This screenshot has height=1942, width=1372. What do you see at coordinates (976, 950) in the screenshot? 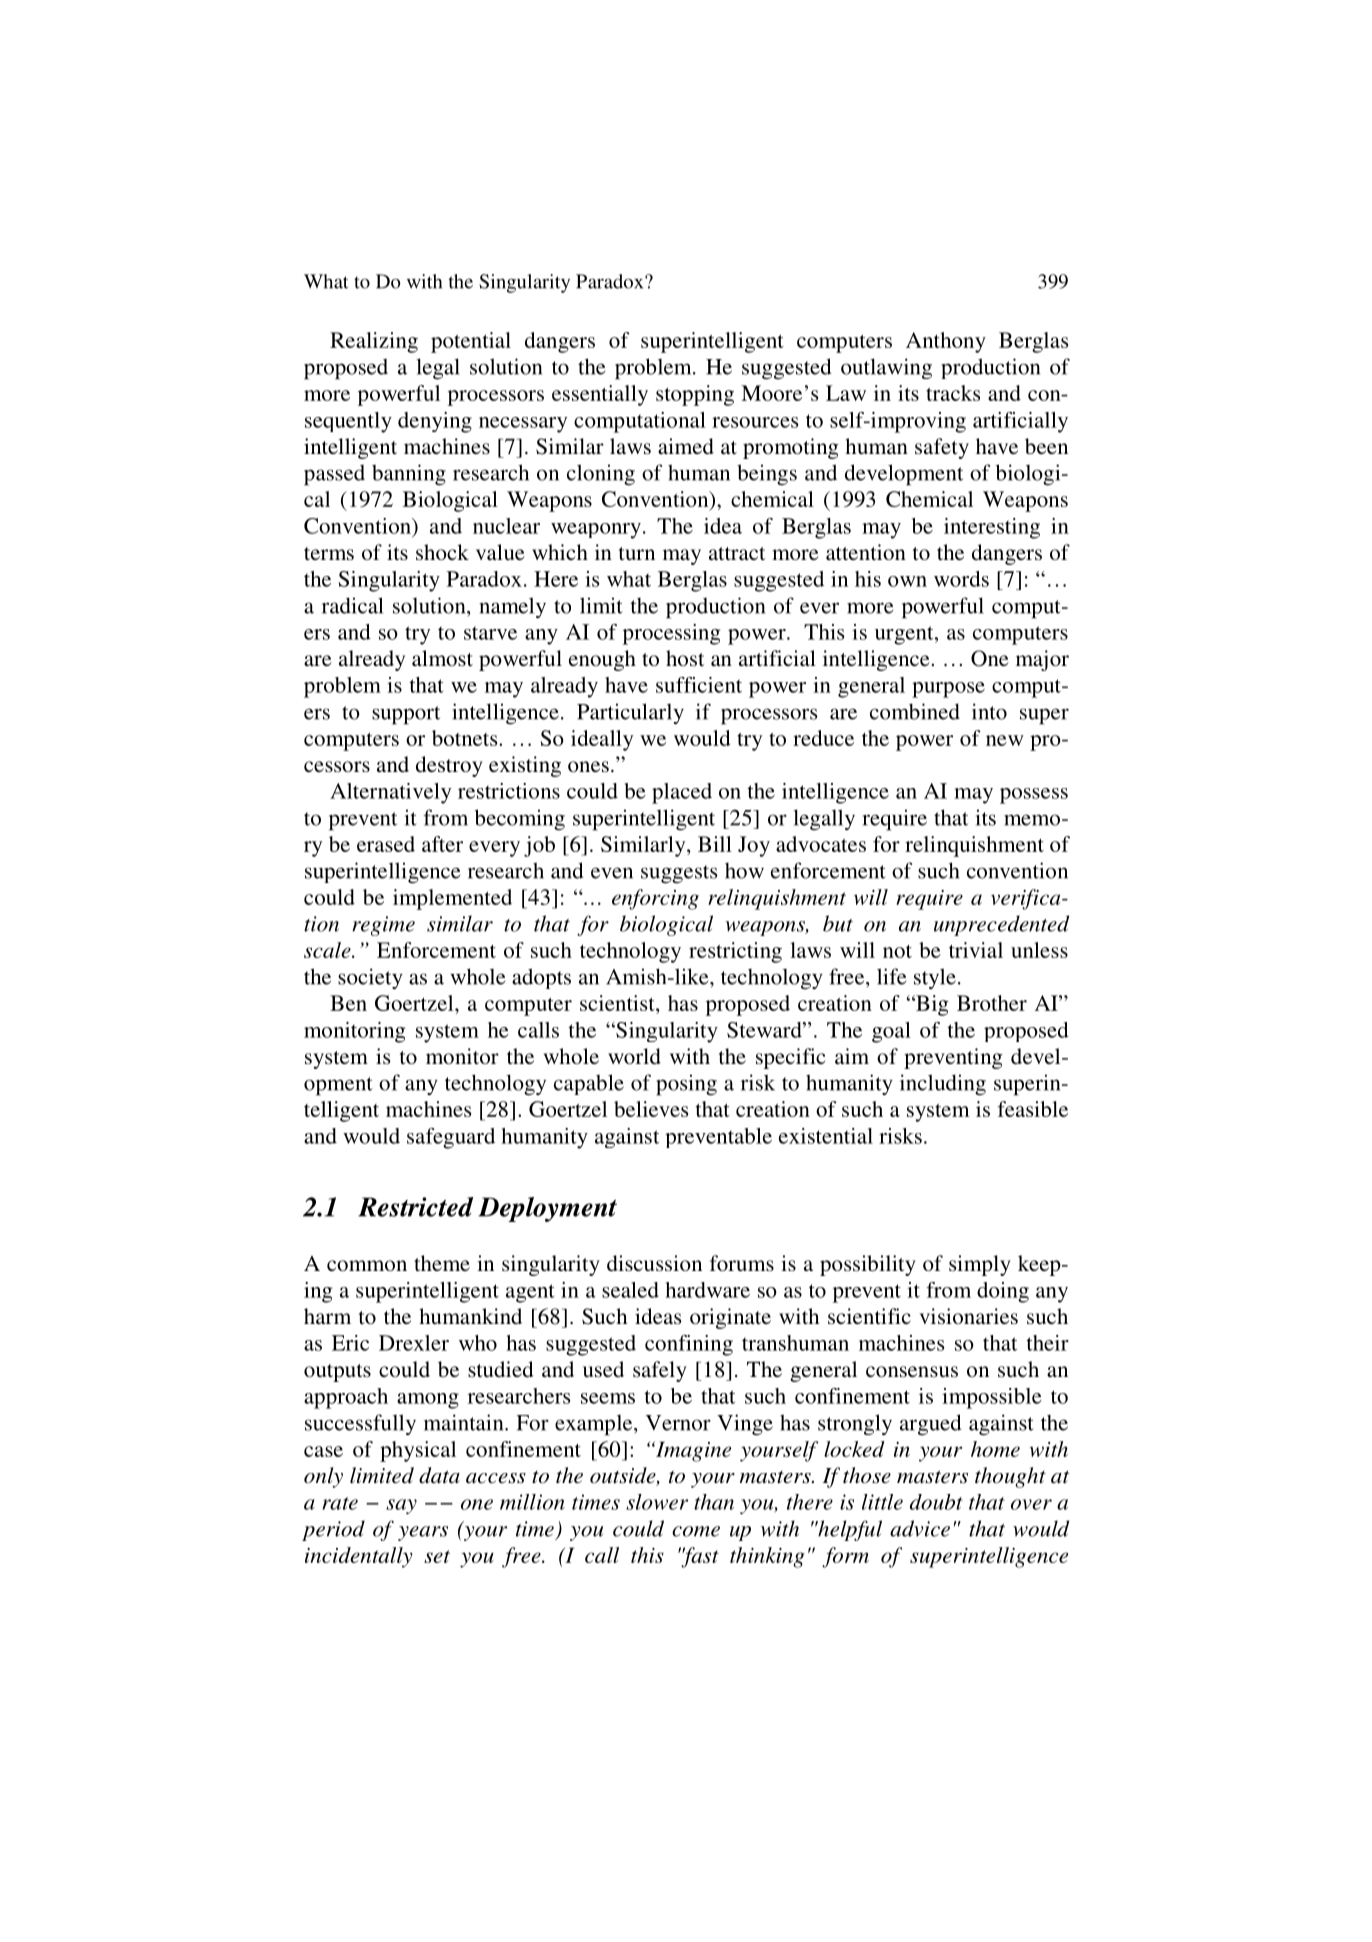
I see `trivial` at bounding box center [976, 950].
